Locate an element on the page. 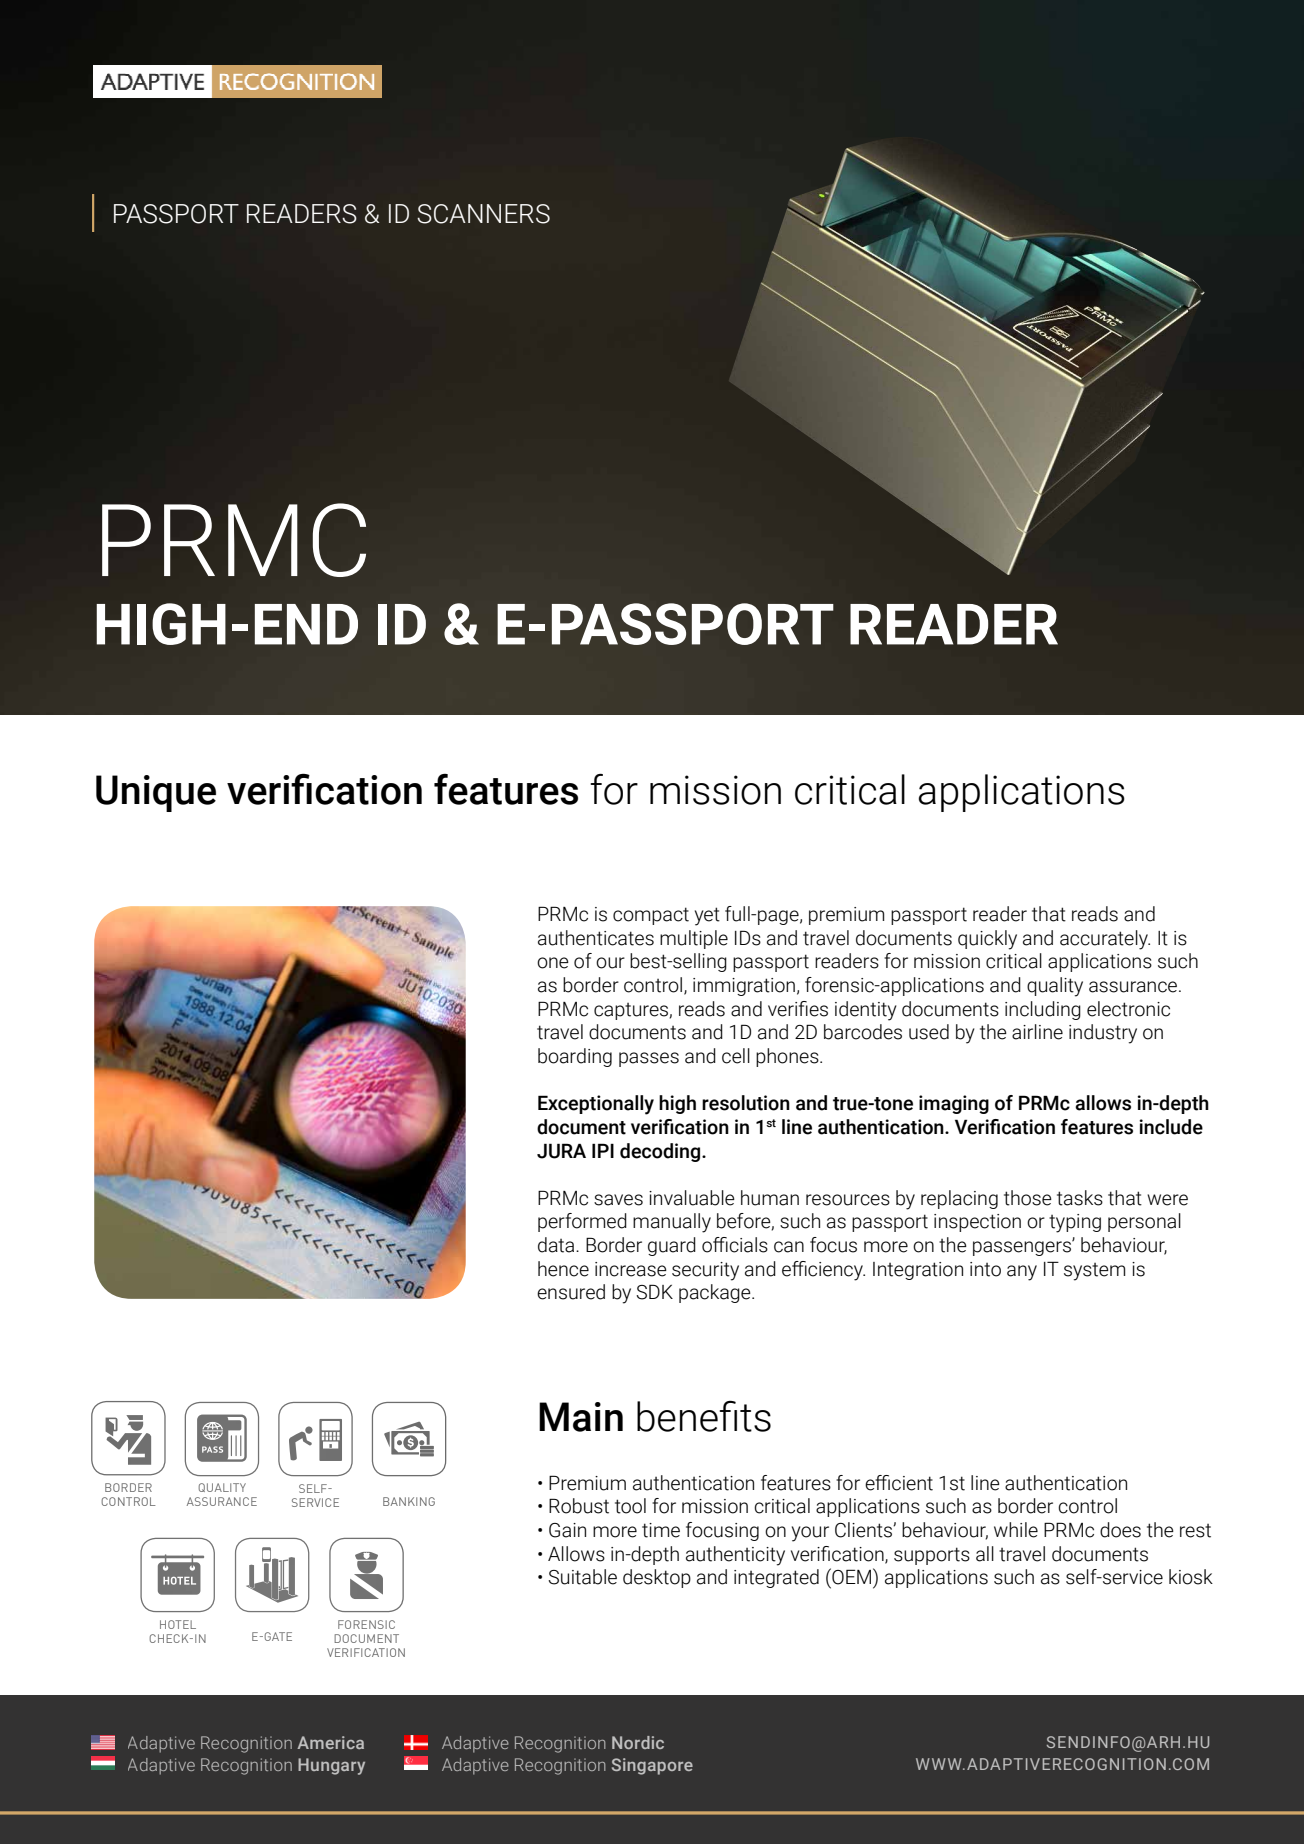 This document has height=1844, width=1304. does is located at coordinates (1120, 1530).
